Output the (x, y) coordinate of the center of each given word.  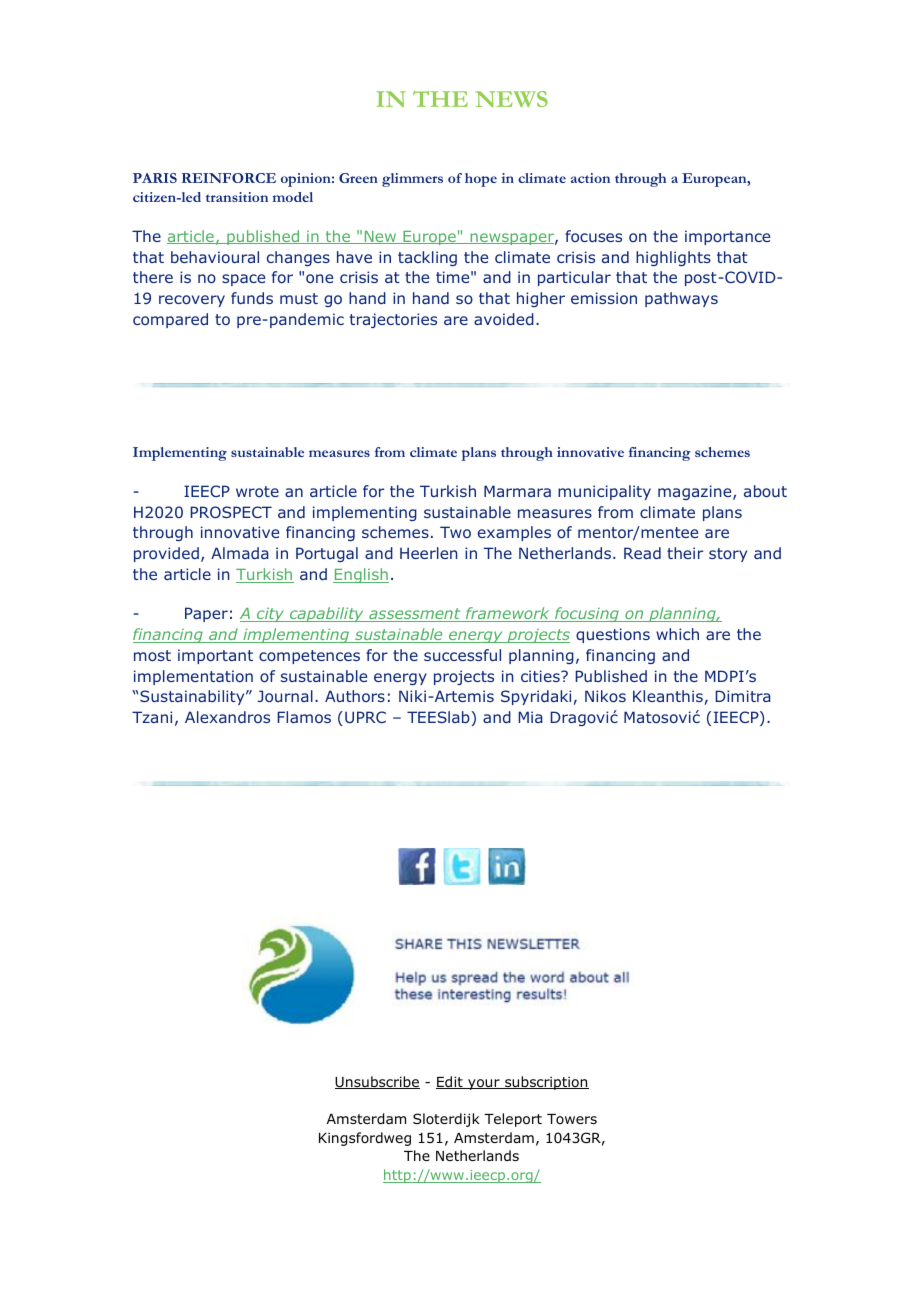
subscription (546, 1083)
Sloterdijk (446, 1120)
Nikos (605, 696)
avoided (504, 319)
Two (455, 532)
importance (727, 237)
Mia (530, 717)
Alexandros (227, 717)
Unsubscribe (377, 1082)
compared (170, 320)
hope (481, 180)
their (685, 553)
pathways (681, 299)
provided (166, 554)
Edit (450, 1082)
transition (237, 197)
